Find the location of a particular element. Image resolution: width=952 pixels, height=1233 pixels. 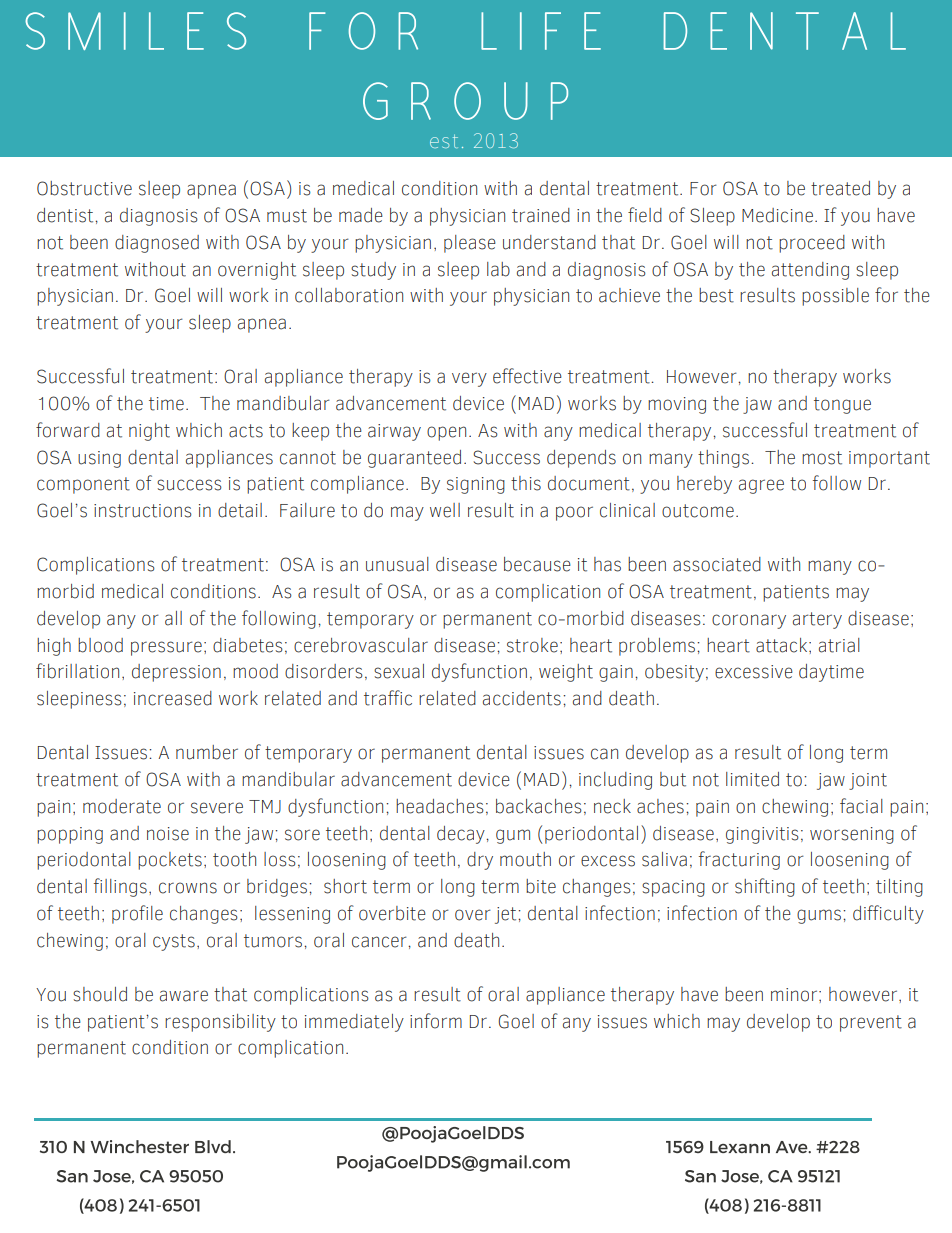

attack is located at coordinates (783, 645).
